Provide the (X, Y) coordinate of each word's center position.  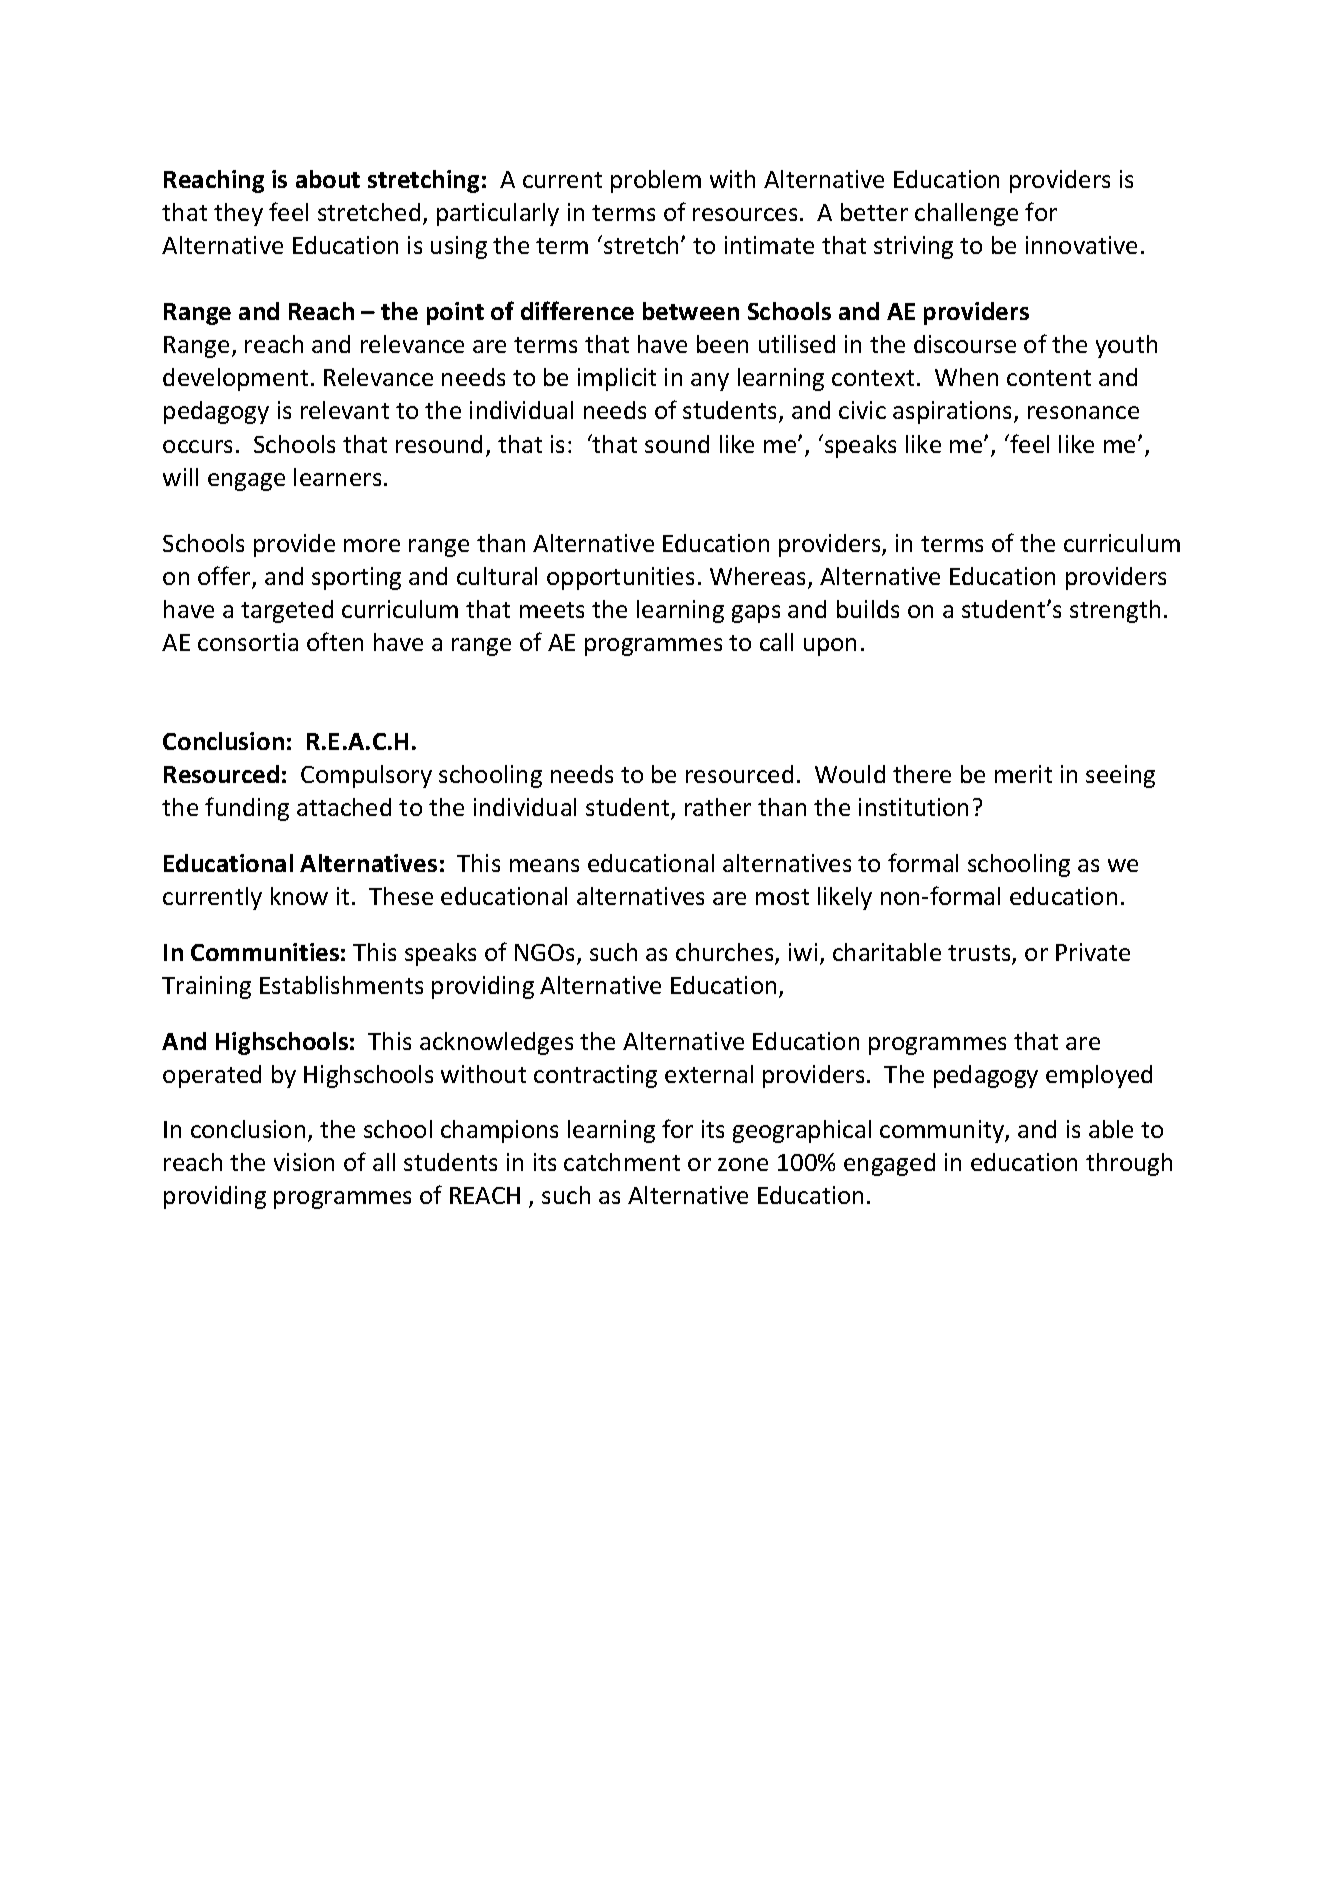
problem (656, 181)
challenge (966, 214)
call (776, 642)
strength (1115, 611)
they (238, 214)
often (335, 641)
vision (304, 1162)
